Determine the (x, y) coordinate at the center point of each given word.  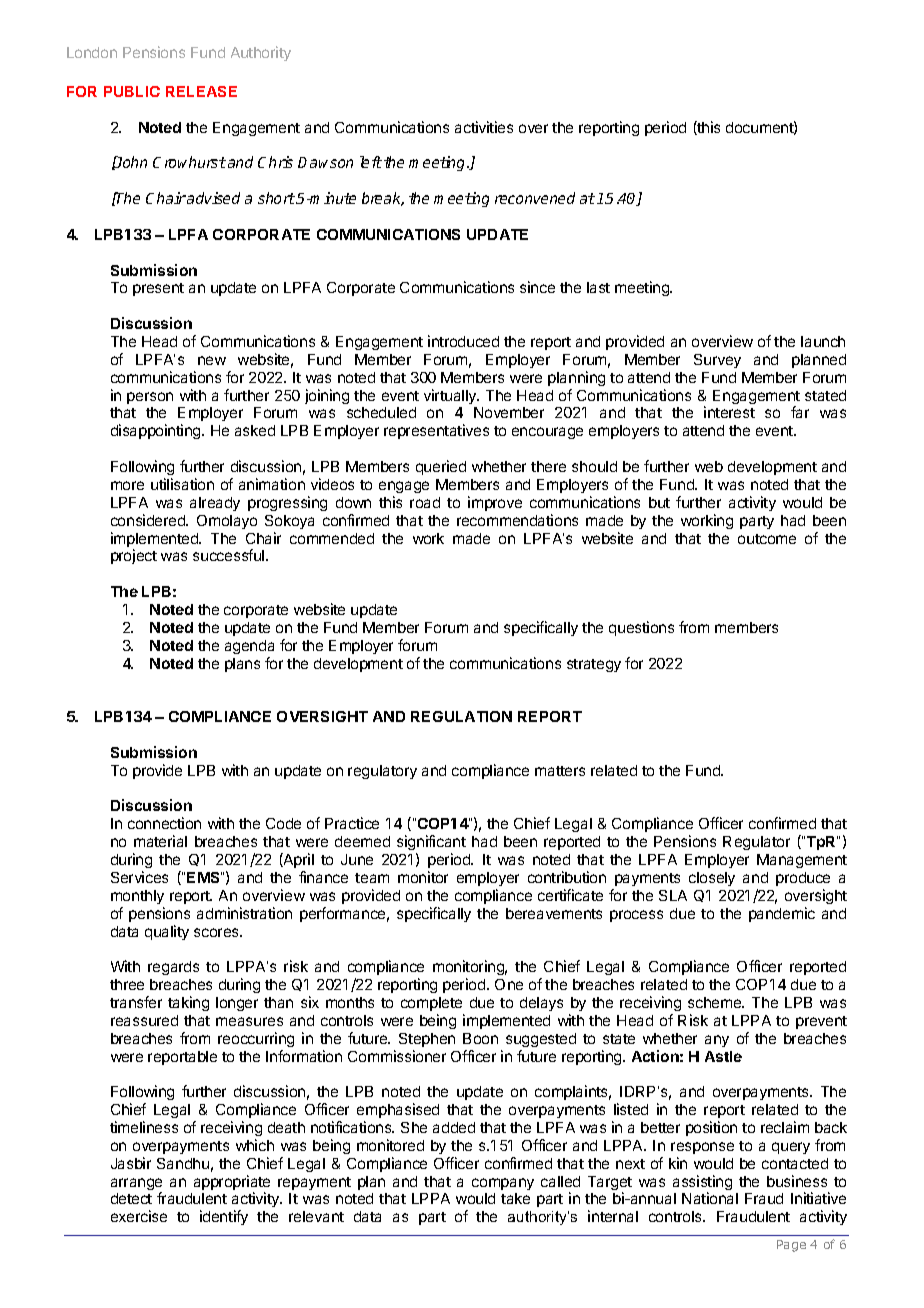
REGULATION (461, 716)
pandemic (782, 914)
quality (167, 932)
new (212, 360)
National (710, 1198)
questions (641, 628)
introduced (463, 341)
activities (484, 127)
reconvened (535, 198)
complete (431, 1004)
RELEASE (201, 91)
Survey (717, 361)
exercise (139, 1216)
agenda (249, 647)
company (503, 1184)
